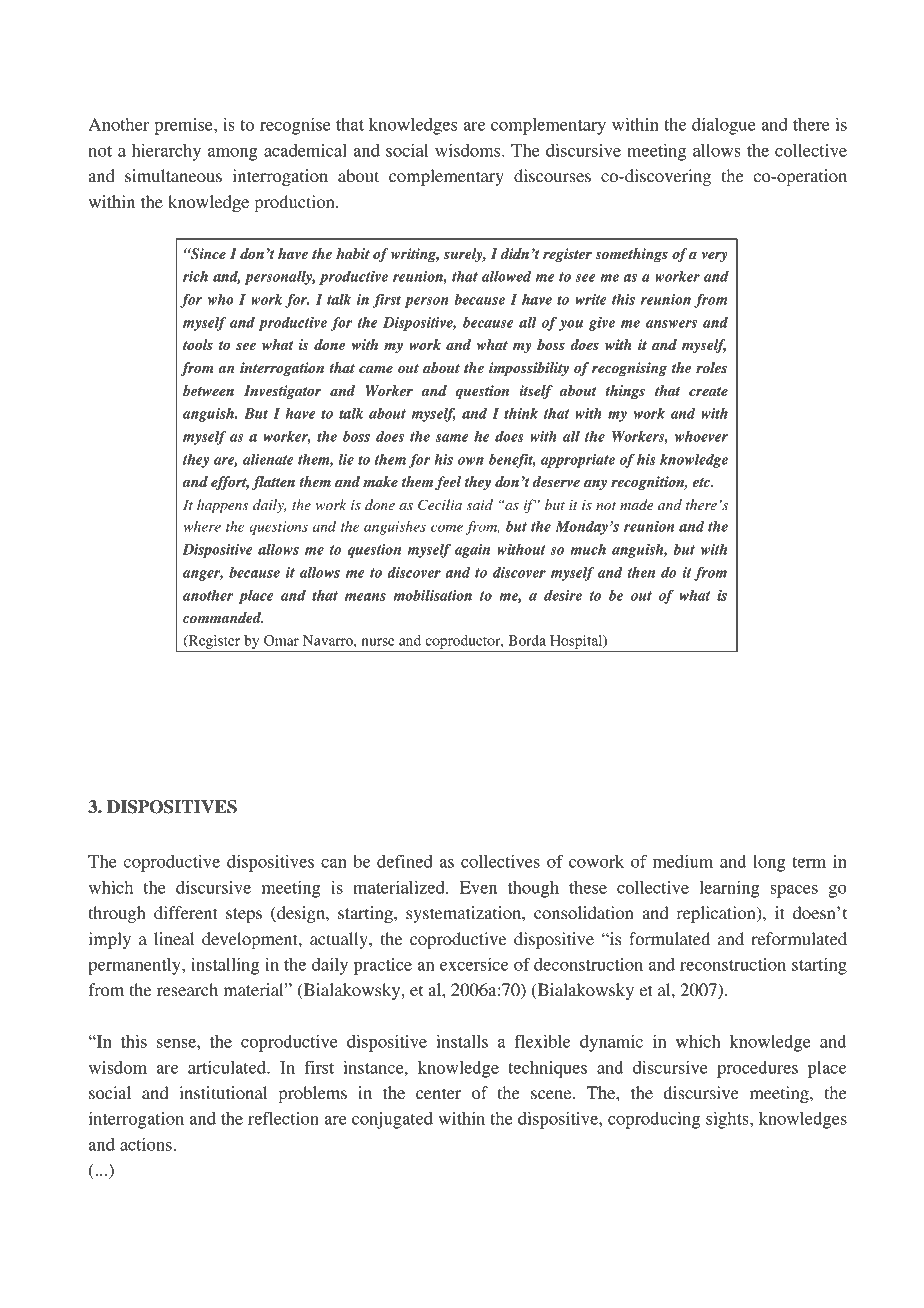  Describe the element at coordinates (552, 175) in the screenshot. I see `discourses` at that location.
